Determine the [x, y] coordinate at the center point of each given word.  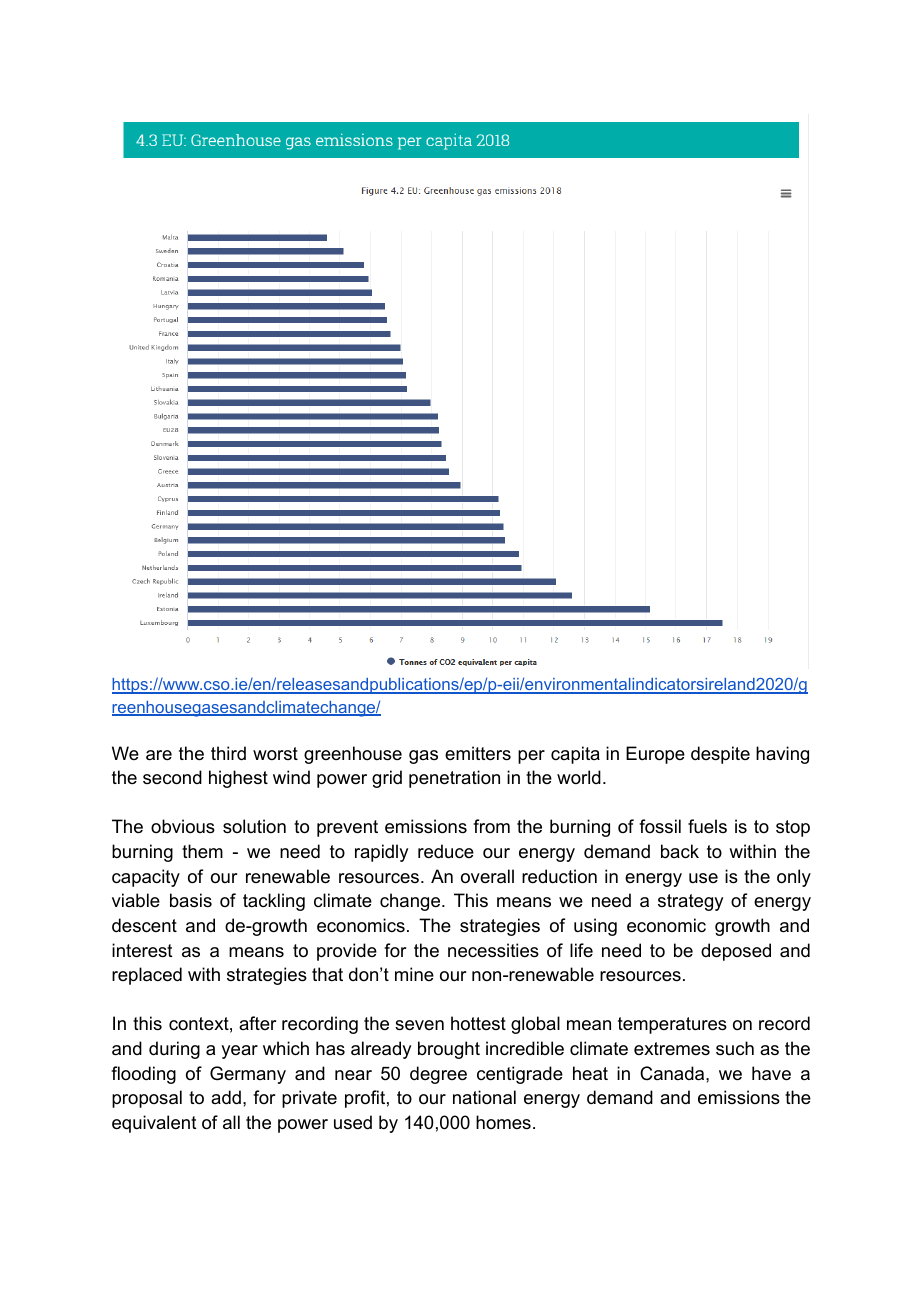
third [228, 753]
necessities [493, 950]
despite [720, 755]
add [226, 1097]
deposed [736, 952]
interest [142, 950]
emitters [478, 753]
